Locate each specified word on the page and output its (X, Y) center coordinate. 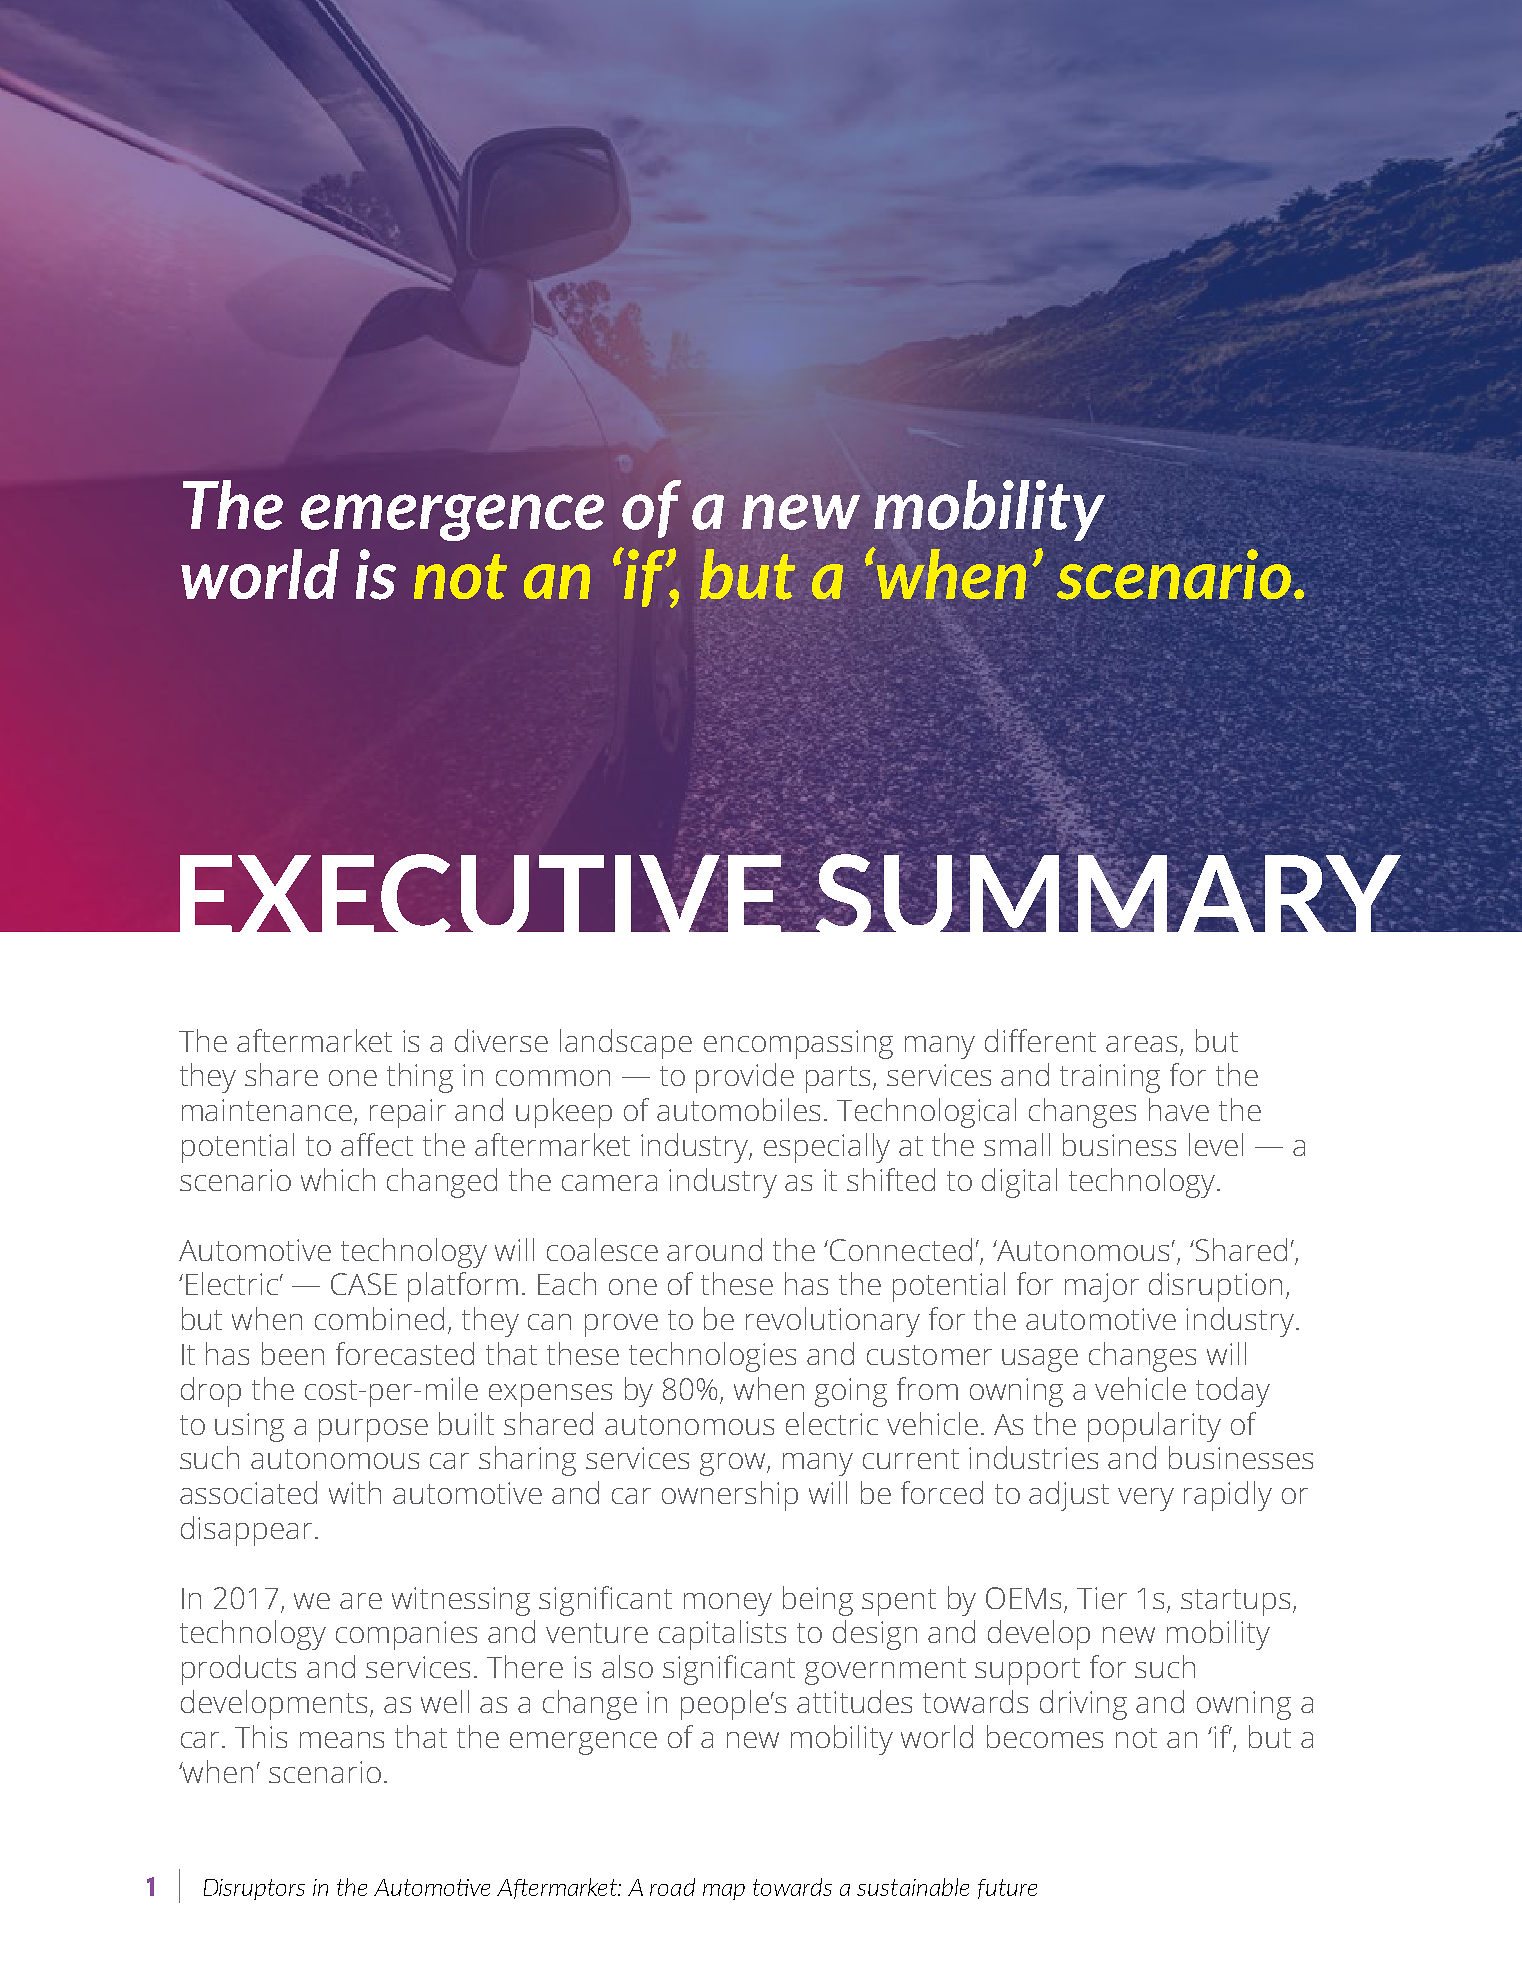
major (1102, 1287)
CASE (364, 1284)
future (1007, 1889)
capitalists (722, 1635)
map (724, 1892)
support (1027, 1671)
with (355, 1492)
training (1110, 1078)
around (714, 1249)
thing (420, 1078)
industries (1033, 1457)
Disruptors (254, 1889)
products (239, 1670)
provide (745, 1078)
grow (734, 1464)
